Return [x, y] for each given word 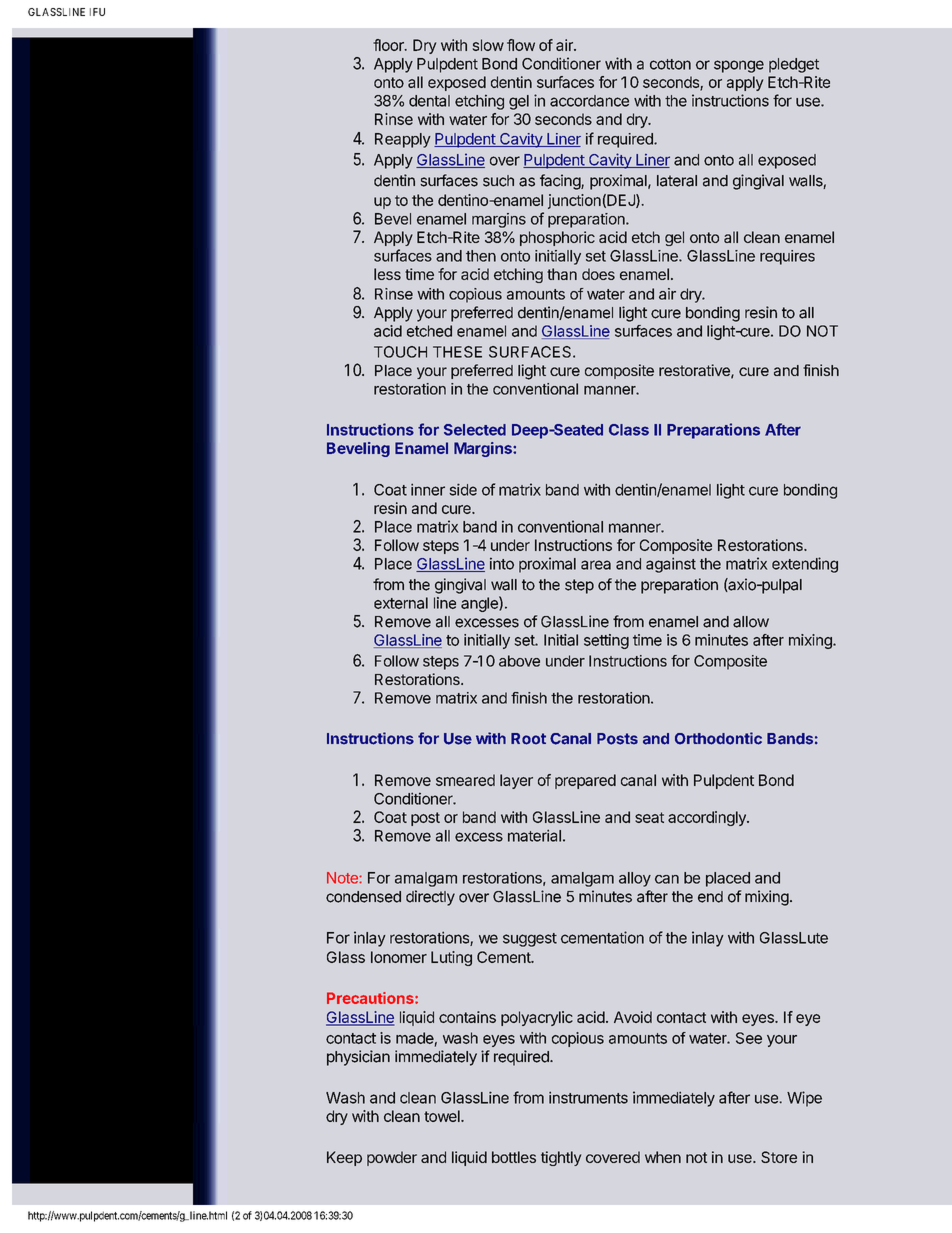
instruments [588, 1097]
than [562, 274]
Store [779, 1157]
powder [392, 1158]
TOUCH [400, 352]
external [401, 603]
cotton [670, 64]
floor [389, 45]
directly [430, 898]
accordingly [708, 818]
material [534, 835]
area [596, 565]
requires [787, 257]
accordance [589, 101]
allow [751, 622]
